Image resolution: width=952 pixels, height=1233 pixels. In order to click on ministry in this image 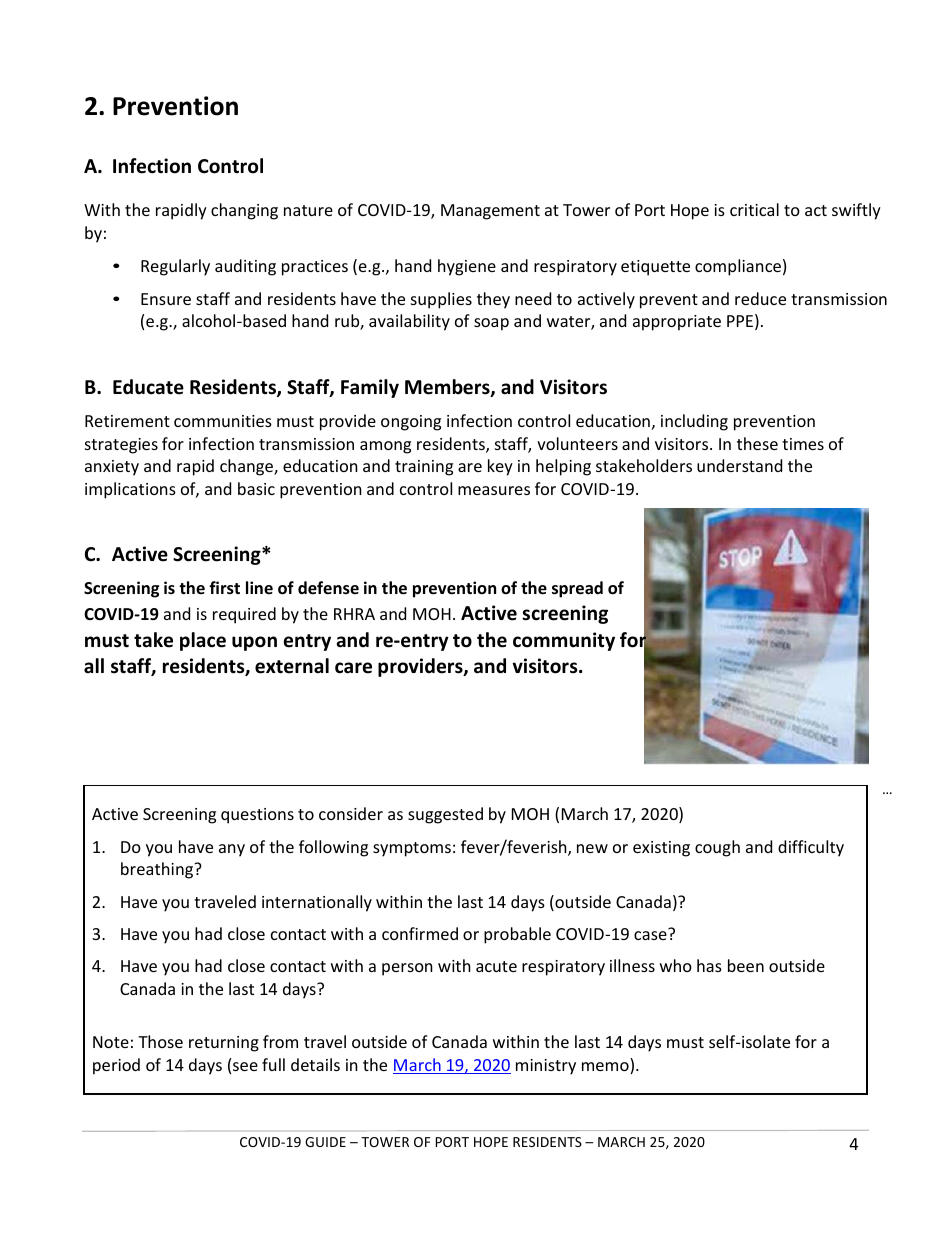, I will do `click(546, 1067)`.
